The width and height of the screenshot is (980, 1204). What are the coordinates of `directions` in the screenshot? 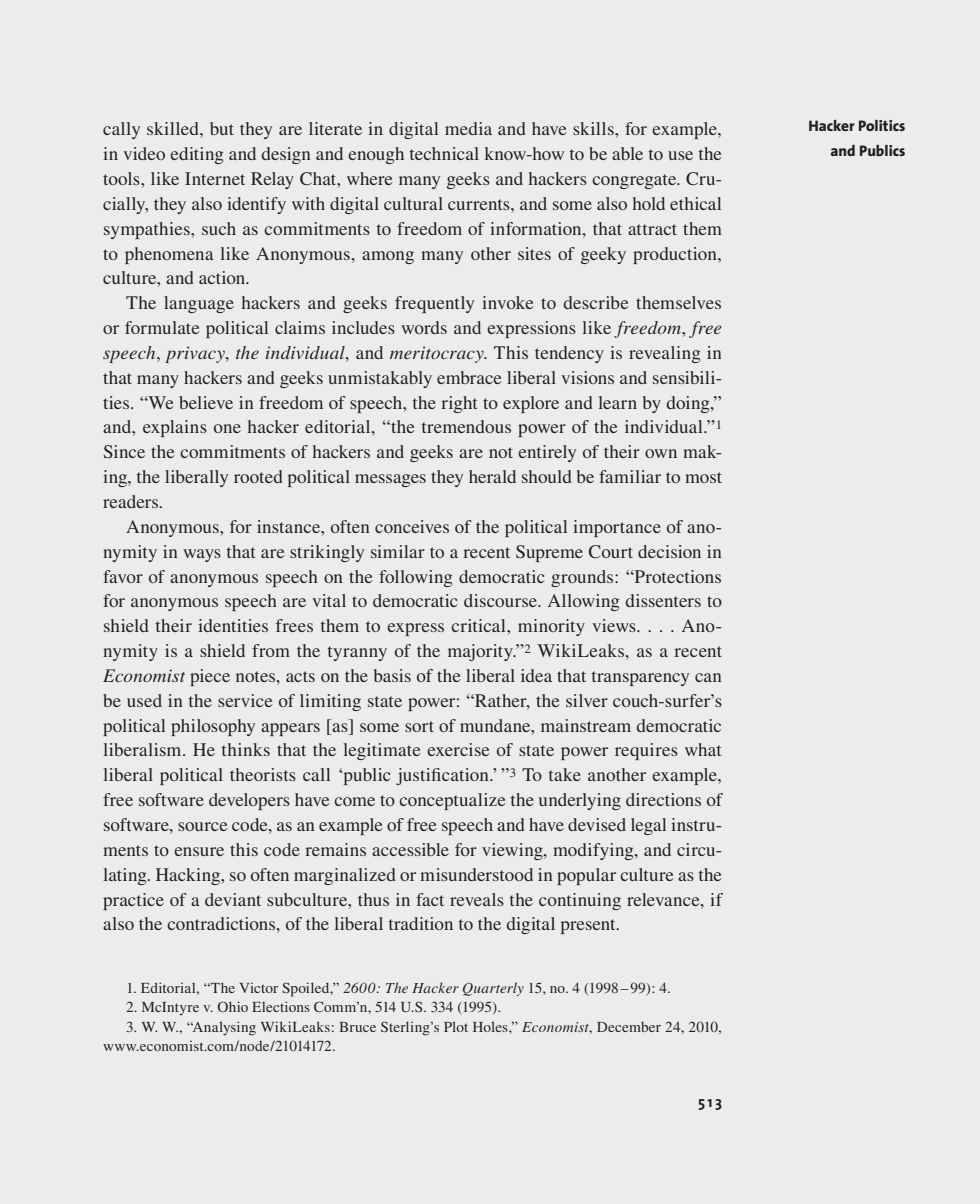 It's located at (663, 799).
